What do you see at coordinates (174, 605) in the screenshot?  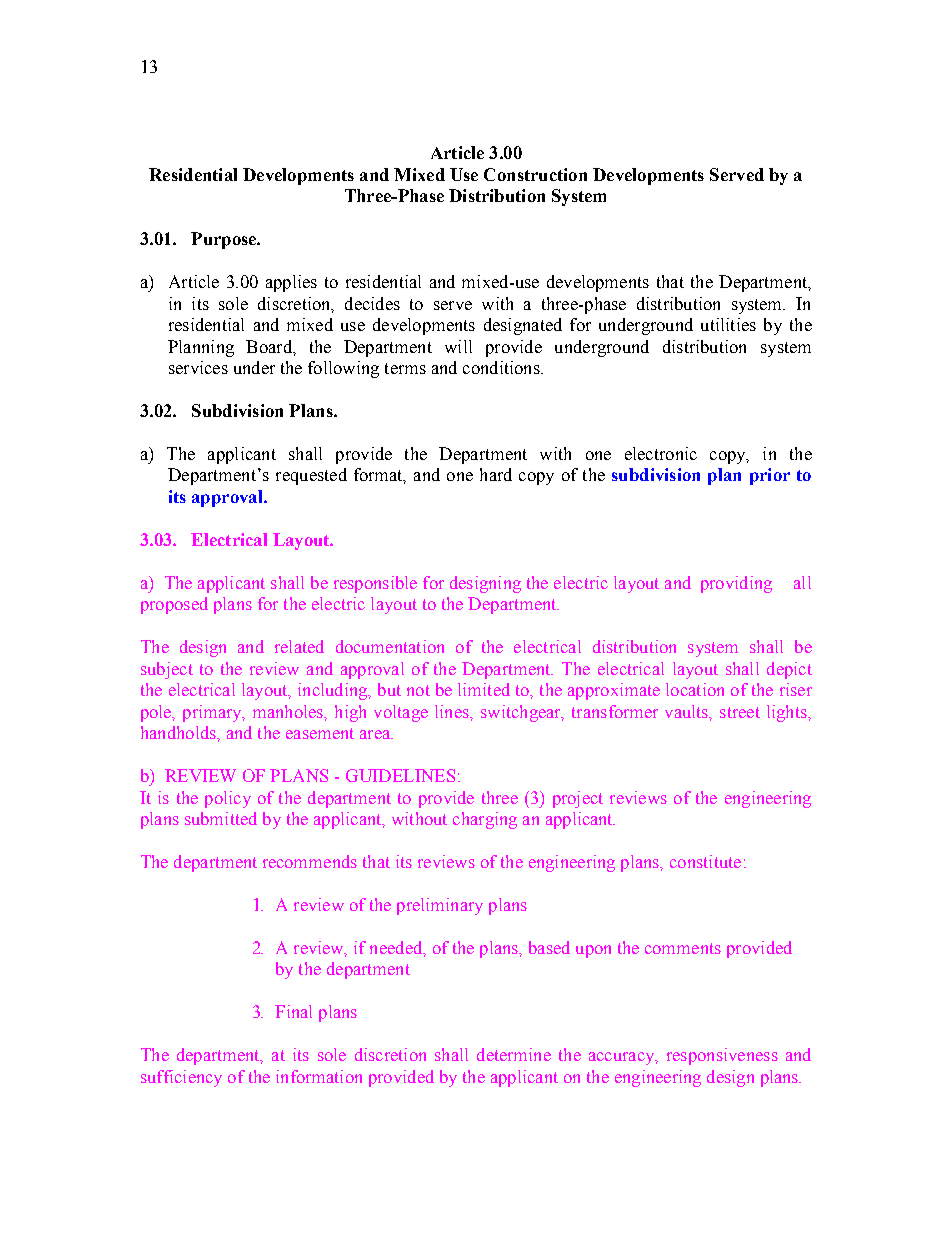 I see `proposed` at bounding box center [174, 605].
